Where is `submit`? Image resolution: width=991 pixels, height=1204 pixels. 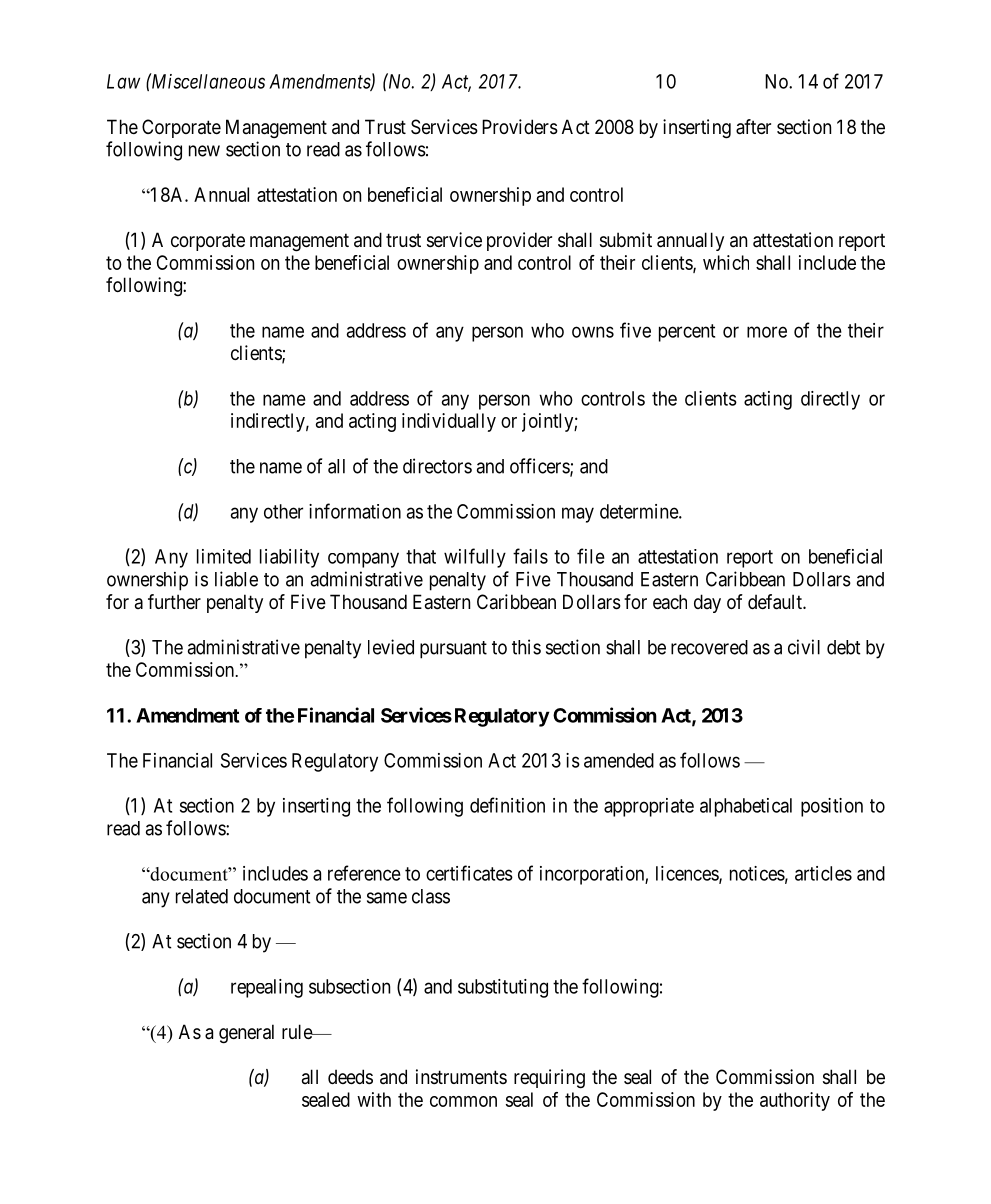
submit is located at coordinates (626, 240).
